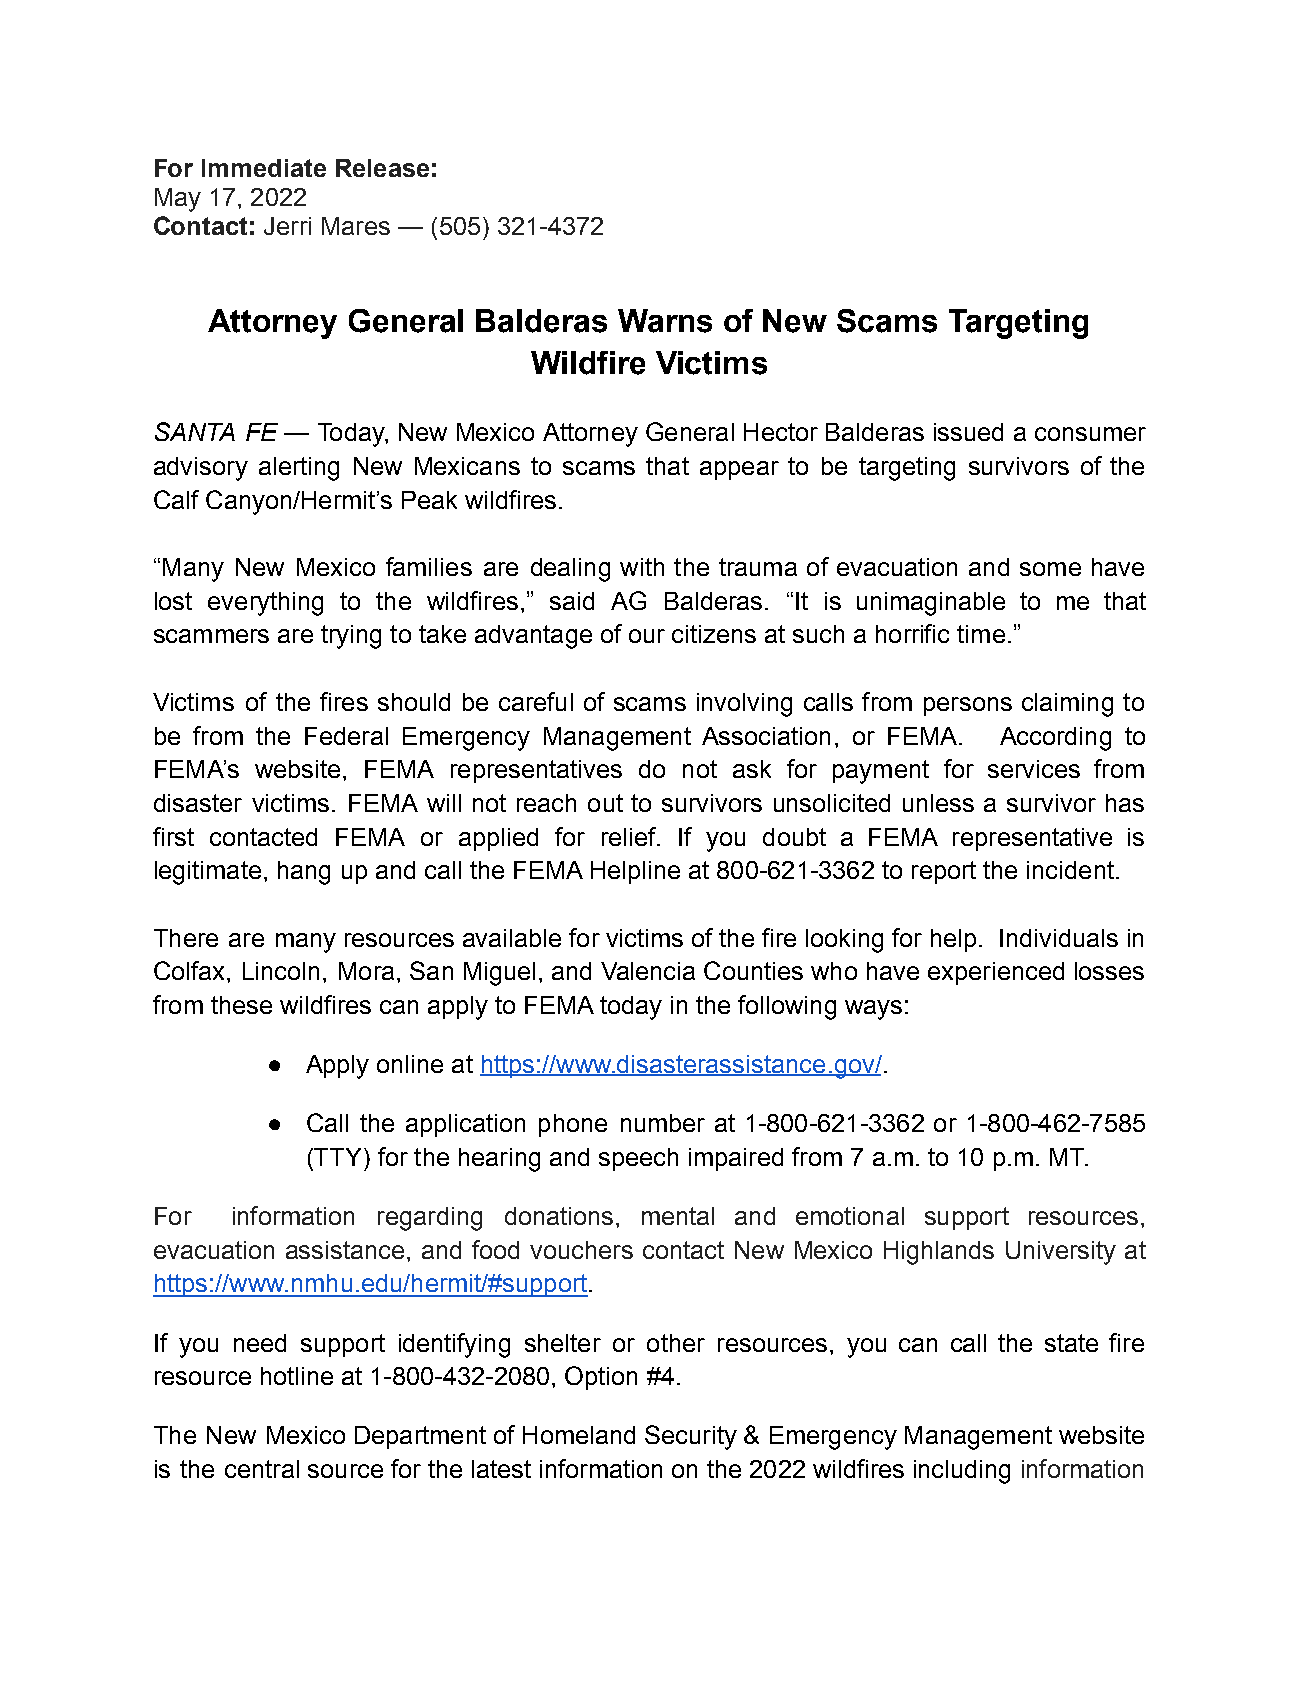 The width and height of the image is (1299, 1681). Describe the element at coordinates (665, 321) in the image. I see `Warns` at that location.
